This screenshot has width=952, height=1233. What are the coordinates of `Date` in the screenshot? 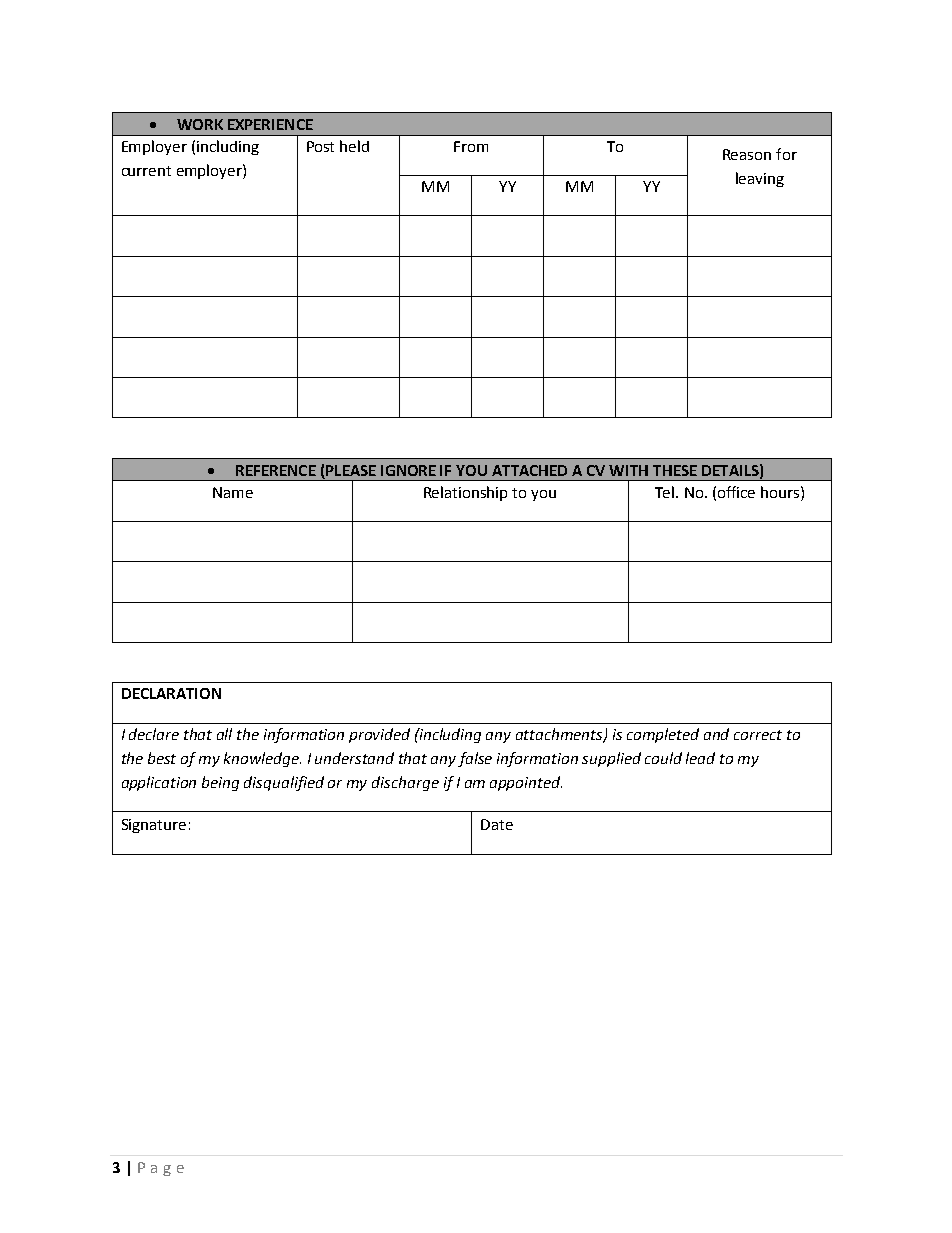 It's located at (497, 824).
